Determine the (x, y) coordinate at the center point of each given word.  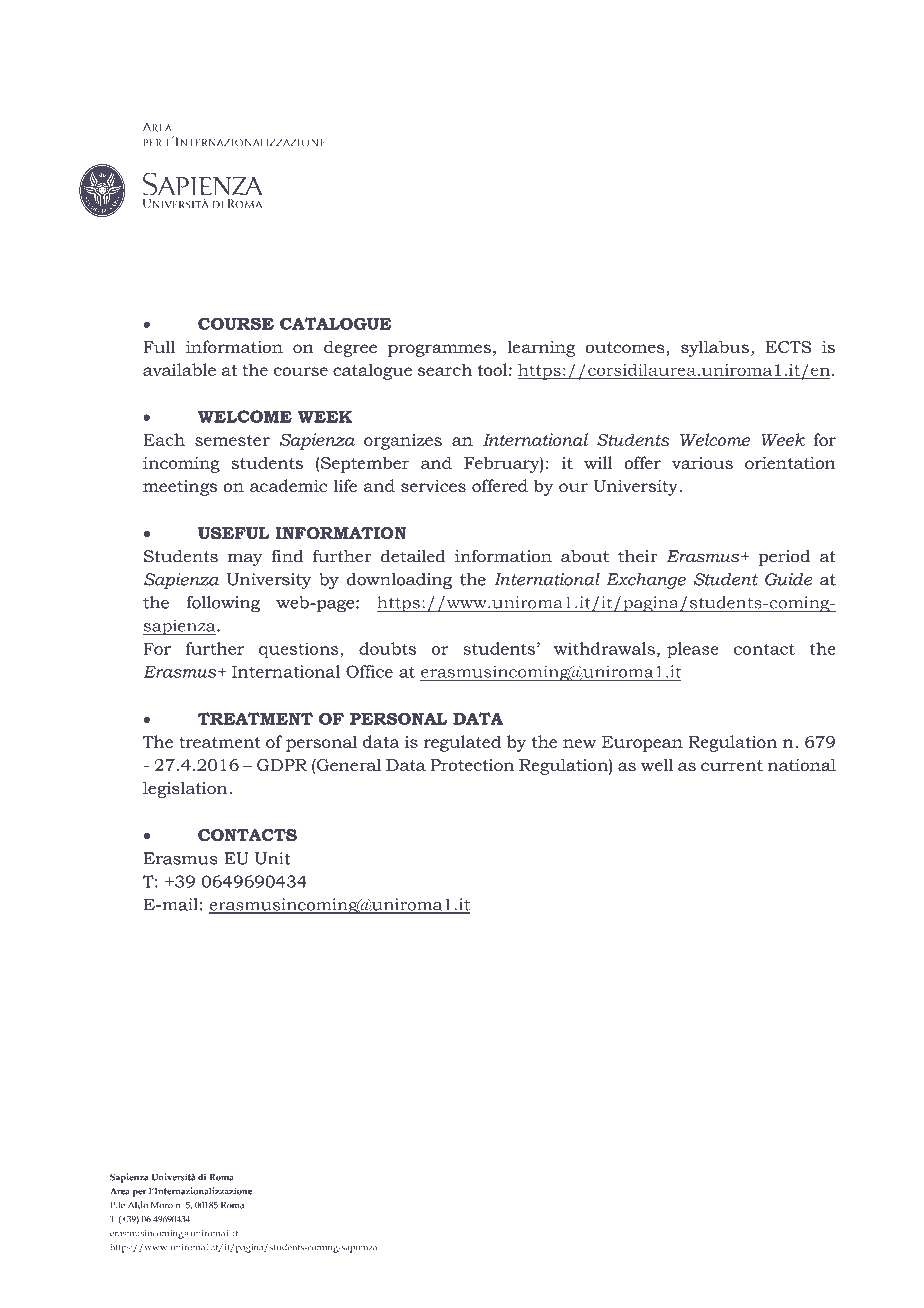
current (732, 765)
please (692, 650)
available (179, 369)
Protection (472, 765)
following (223, 604)
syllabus (715, 348)
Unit (273, 858)
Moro (162, 1205)
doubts (387, 648)
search (445, 369)
